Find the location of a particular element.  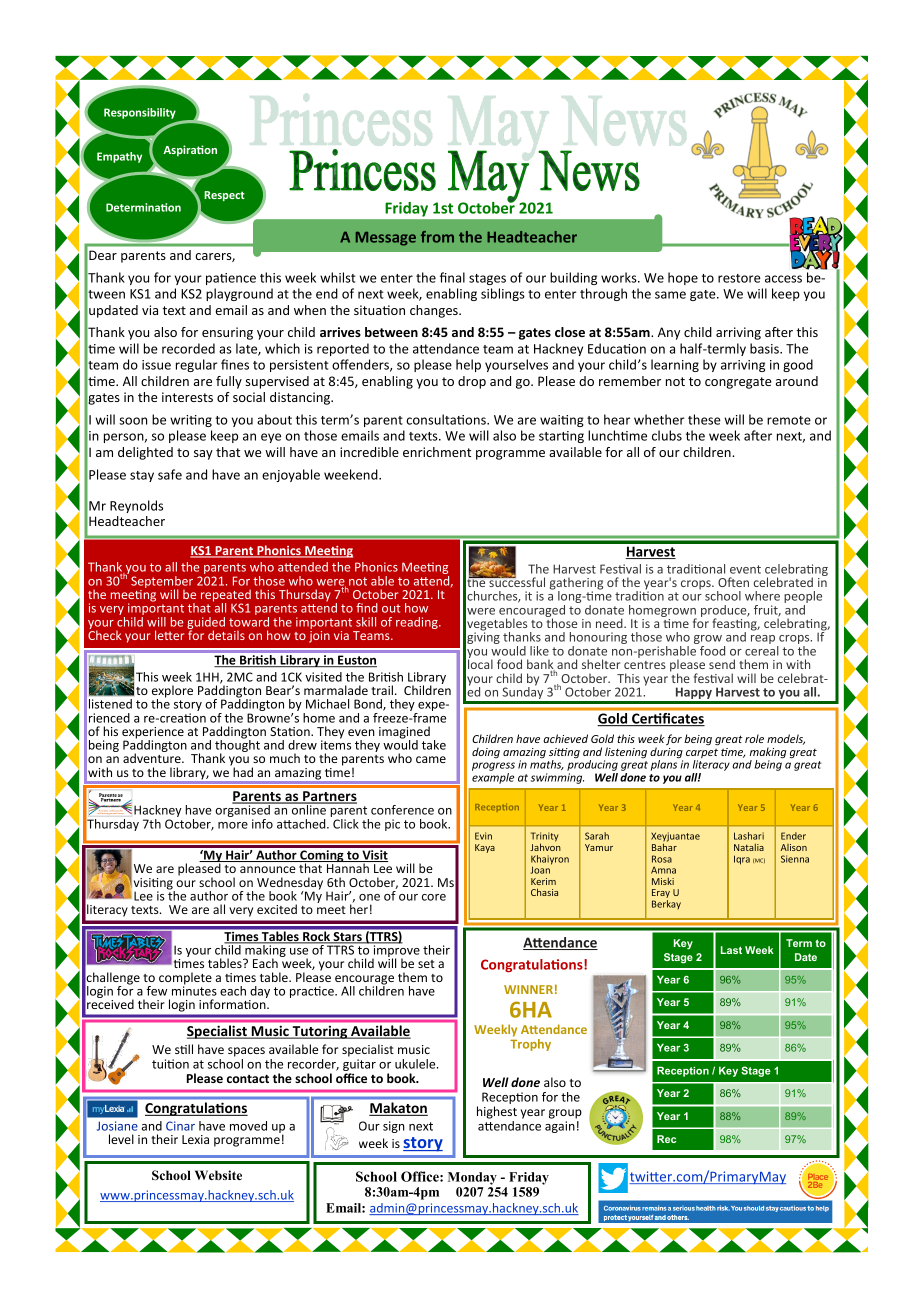

Lexia is located at coordinates (195, 1139).
